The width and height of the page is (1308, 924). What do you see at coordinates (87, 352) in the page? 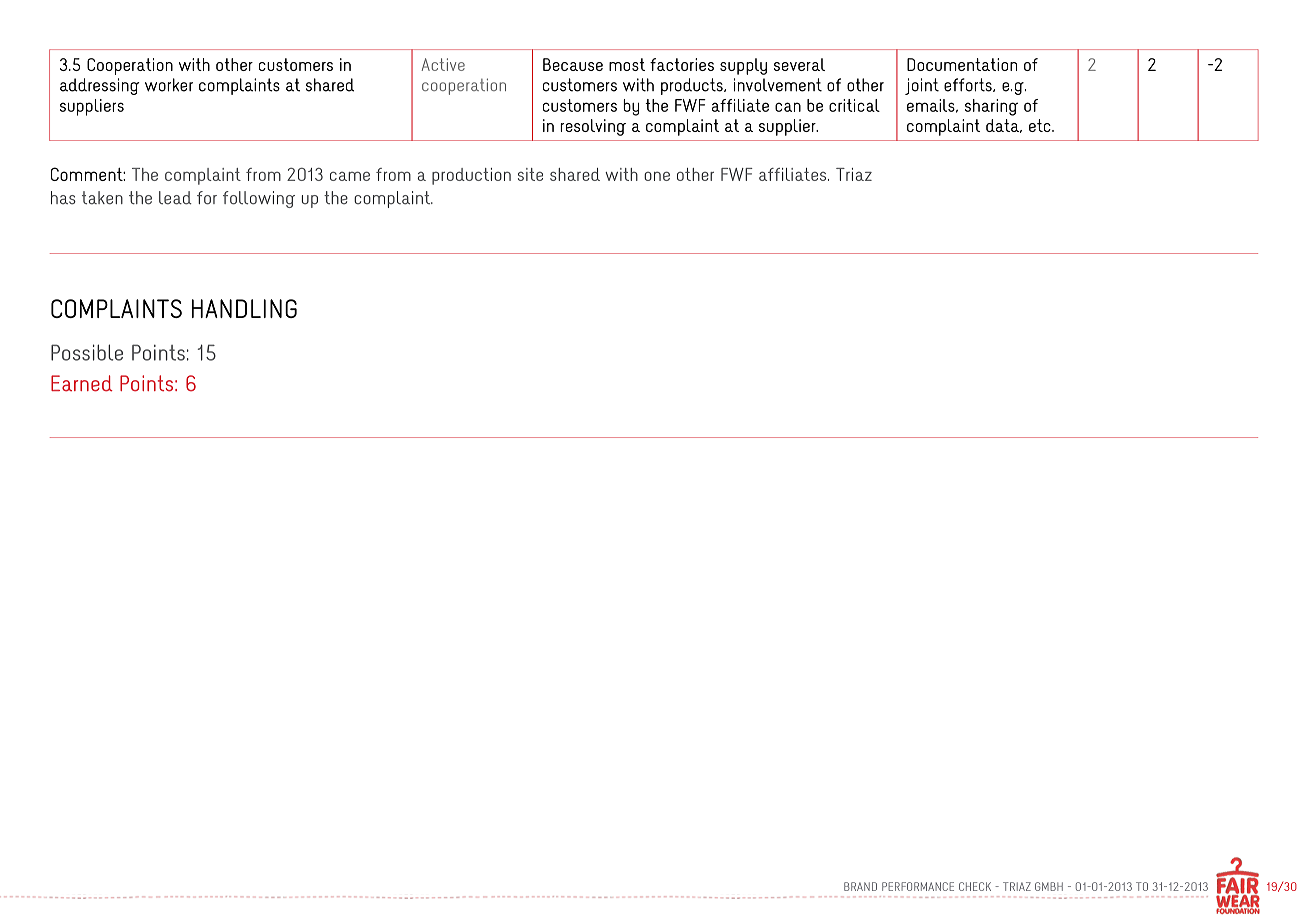
I see `Possible` at bounding box center [87, 352].
